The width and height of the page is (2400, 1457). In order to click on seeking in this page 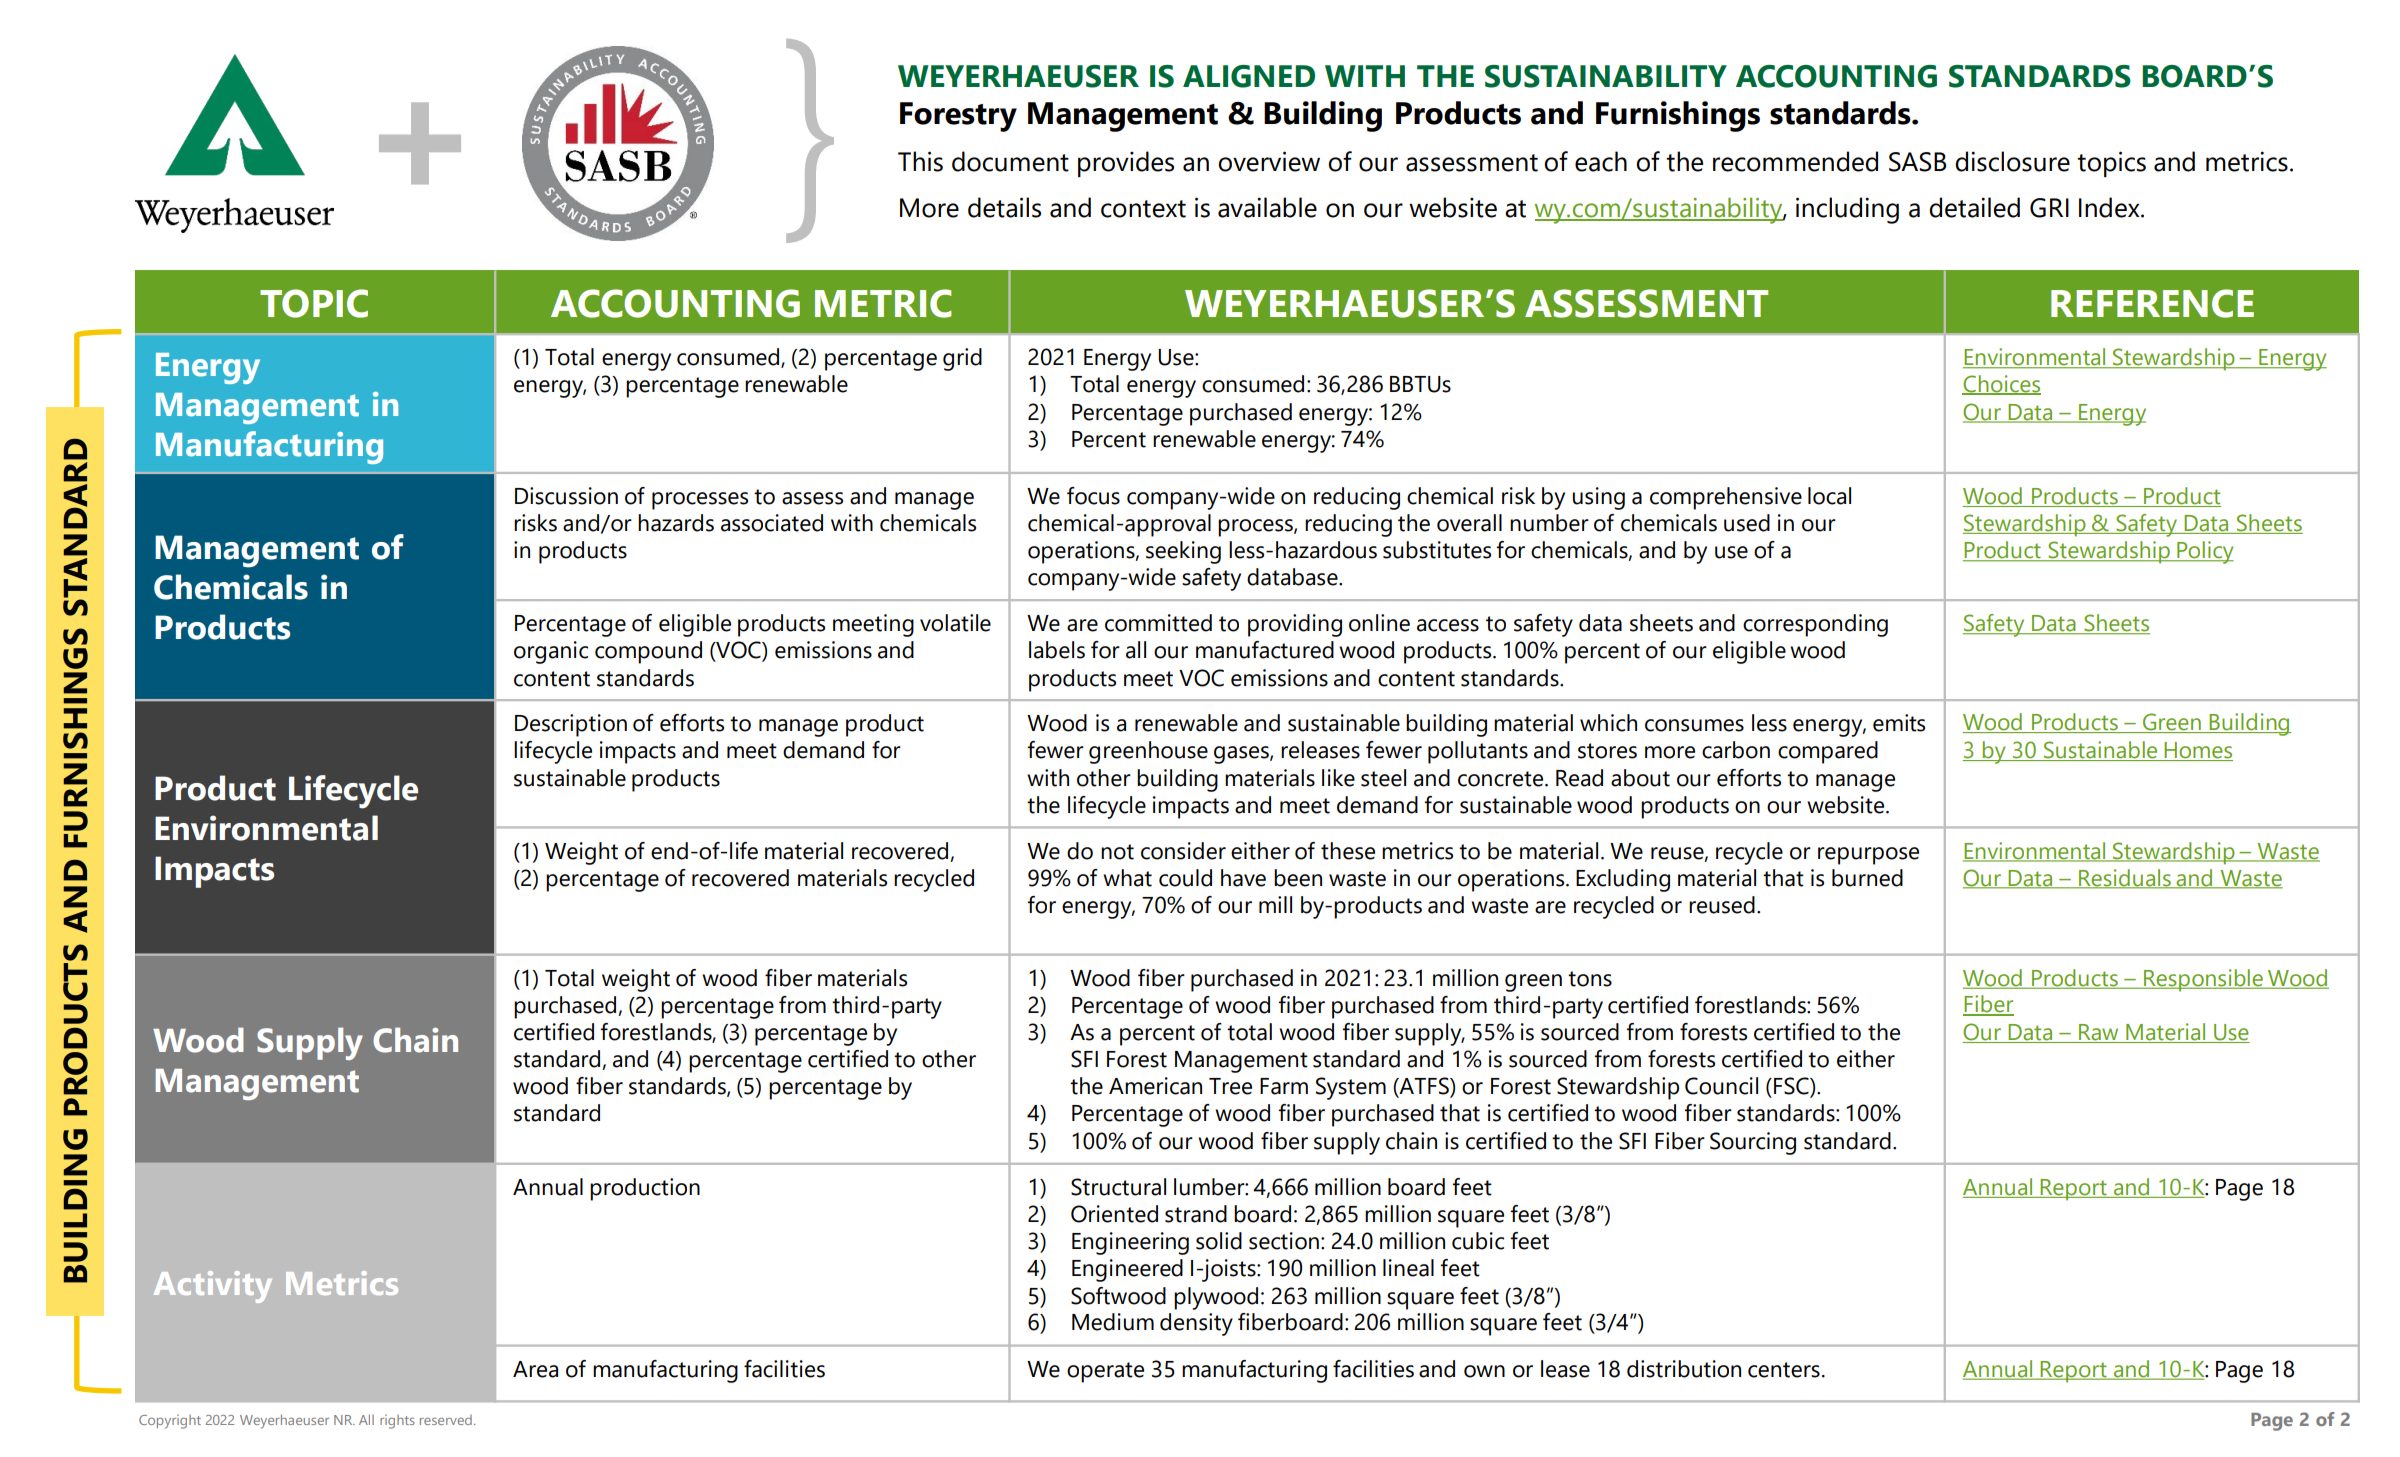, I will do `click(1183, 552)`.
